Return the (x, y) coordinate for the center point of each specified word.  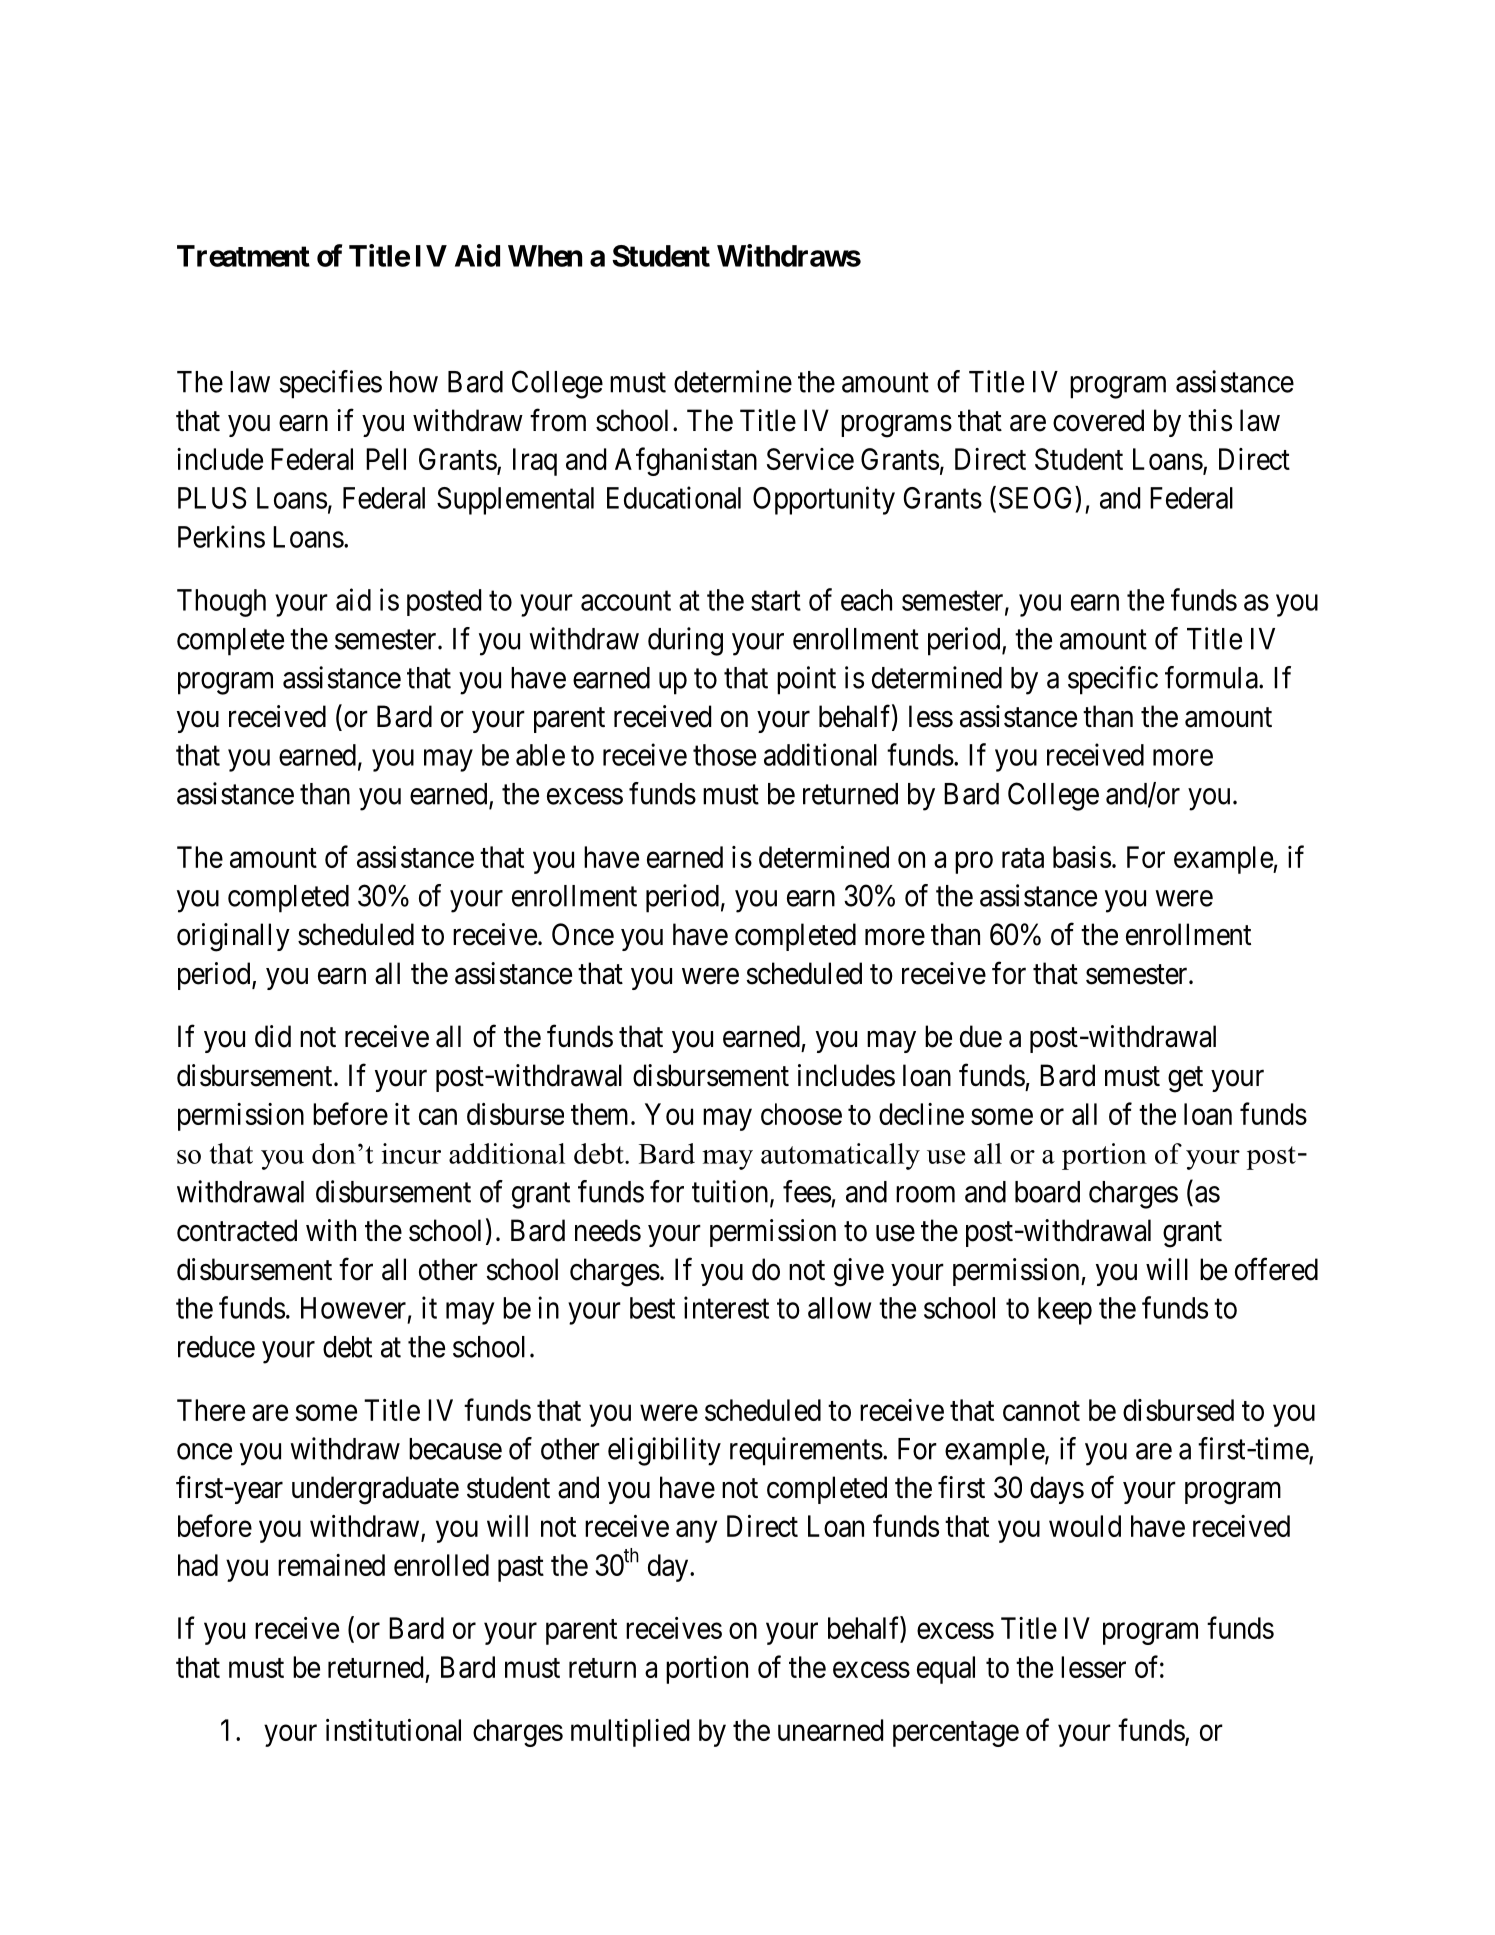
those (724, 755)
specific (1113, 680)
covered (1098, 420)
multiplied (630, 1733)
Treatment (243, 256)
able (540, 755)
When (545, 256)
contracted (237, 1230)
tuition (731, 1192)
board (1047, 1192)
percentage (956, 1734)
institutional (393, 1730)
